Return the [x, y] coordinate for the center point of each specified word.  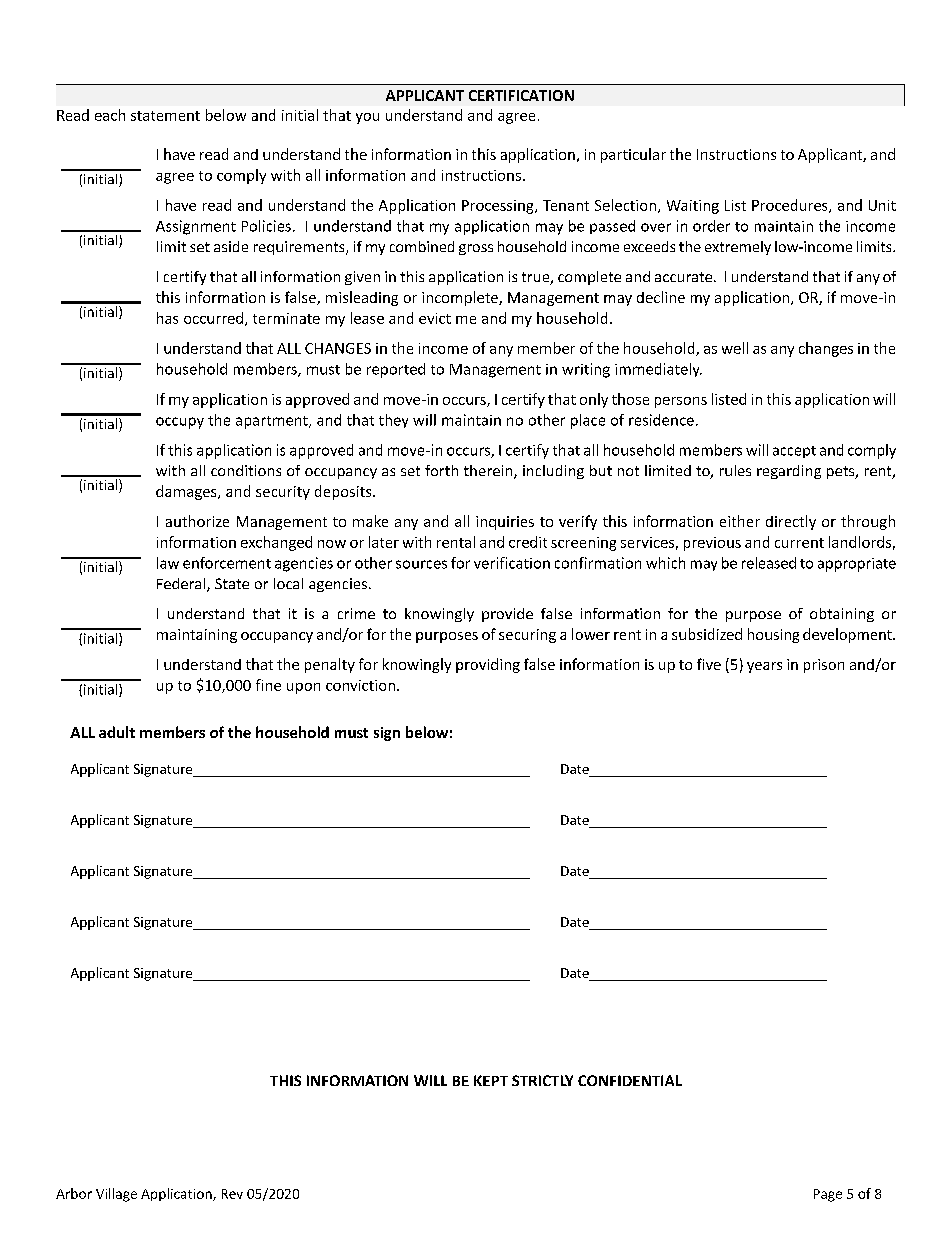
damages [187, 492]
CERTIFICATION [521, 95]
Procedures [791, 206]
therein [489, 472]
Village [116, 1195]
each [110, 115]
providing [488, 665]
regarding [789, 472]
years [764, 667]
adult [117, 732]
